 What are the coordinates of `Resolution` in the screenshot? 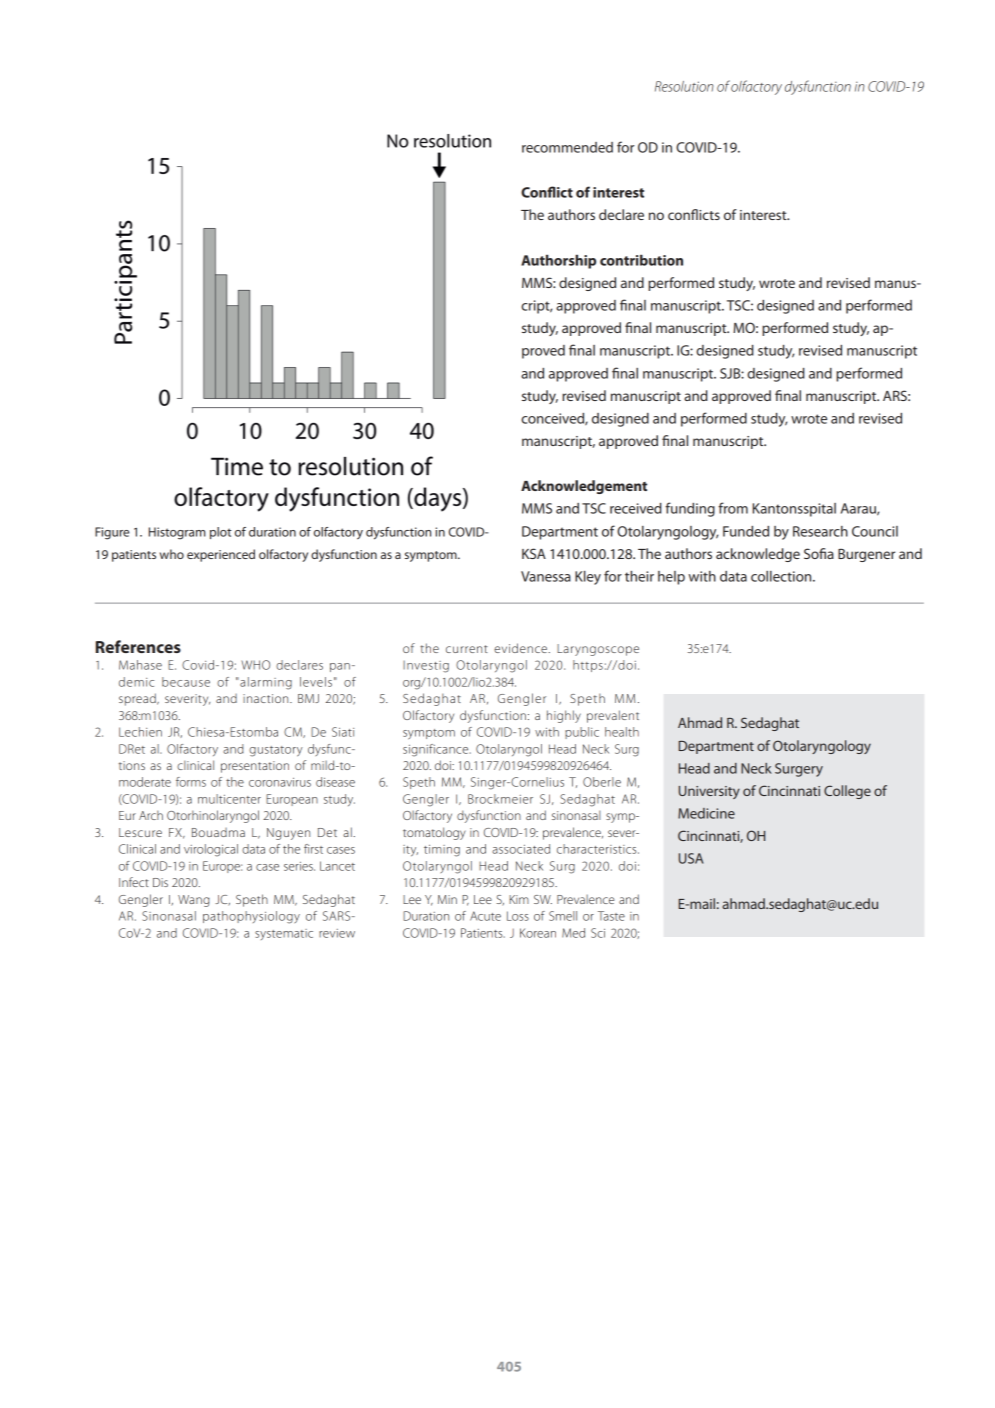 It's located at (684, 86).
